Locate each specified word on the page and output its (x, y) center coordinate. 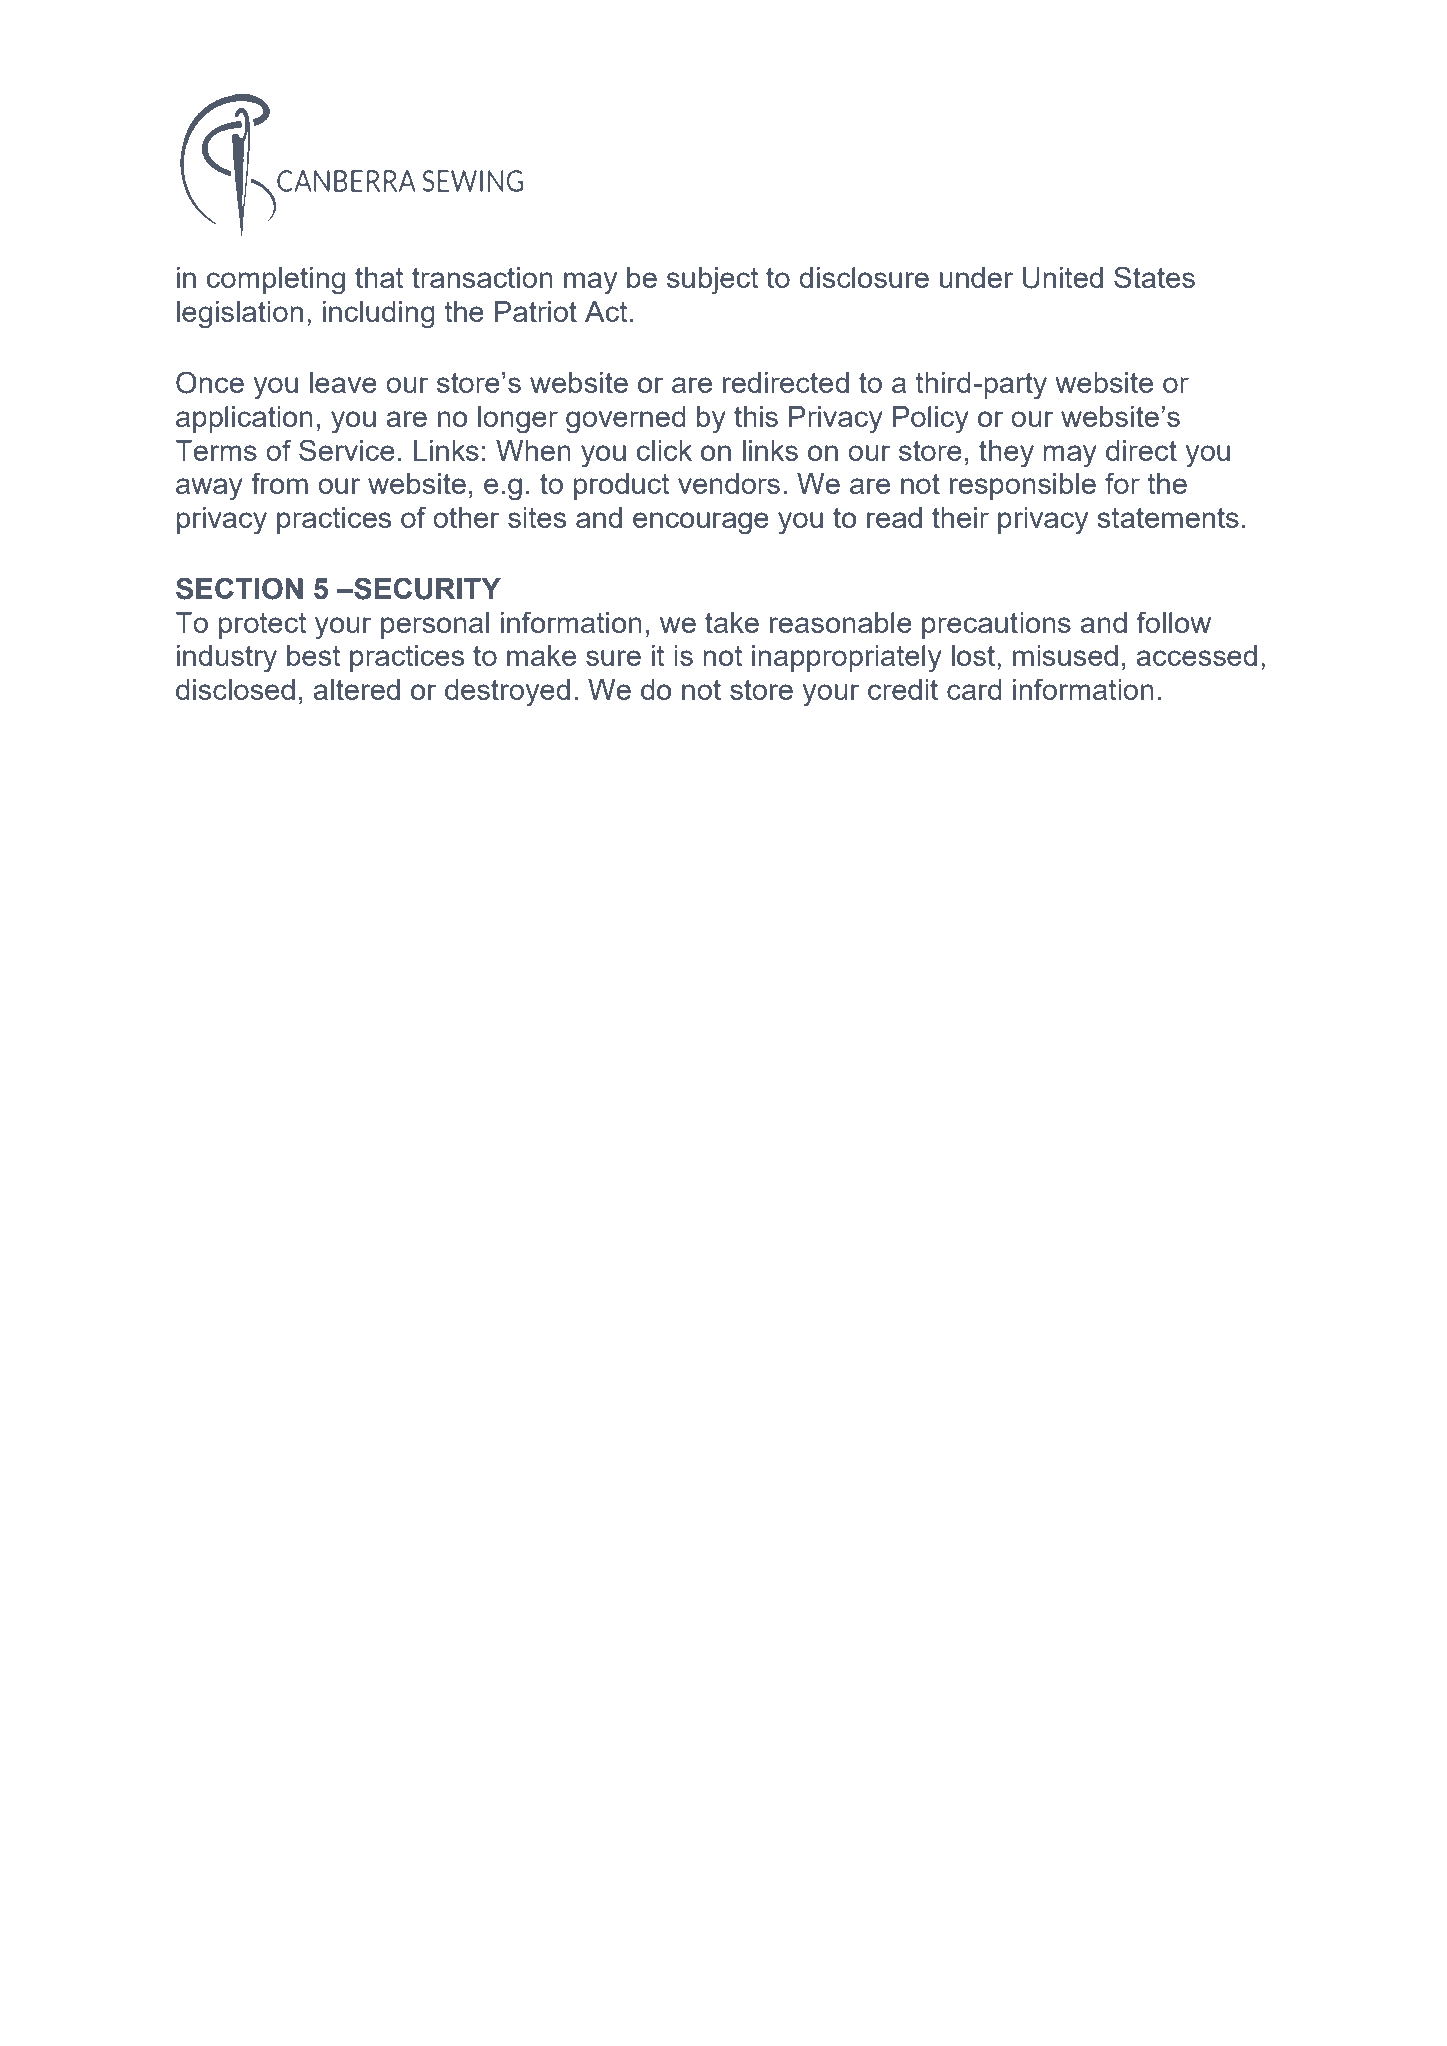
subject (712, 281)
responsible (1023, 486)
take (732, 622)
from (279, 483)
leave (343, 382)
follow (1174, 622)
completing (276, 281)
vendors (729, 483)
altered (356, 689)
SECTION (239, 588)
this (756, 416)
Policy (931, 420)
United (1063, 278)
